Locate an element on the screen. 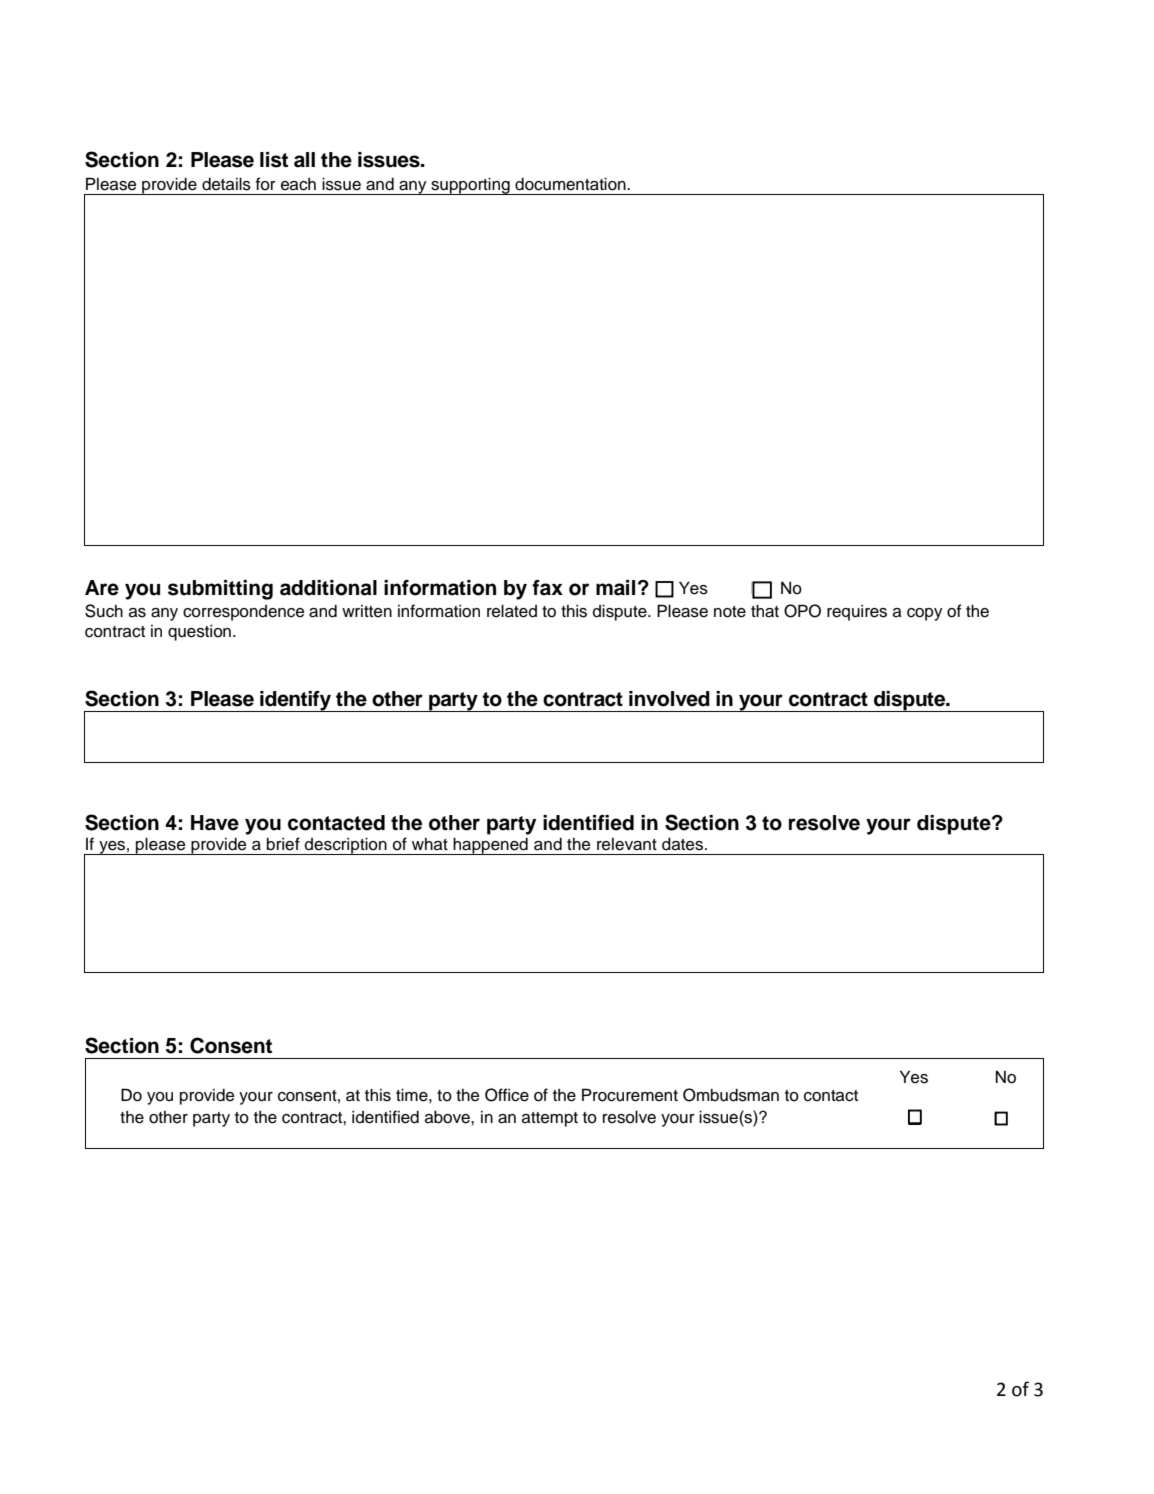 This screenshot has width=1154, height=1494. documentation is located at coordinates (571, 184).
